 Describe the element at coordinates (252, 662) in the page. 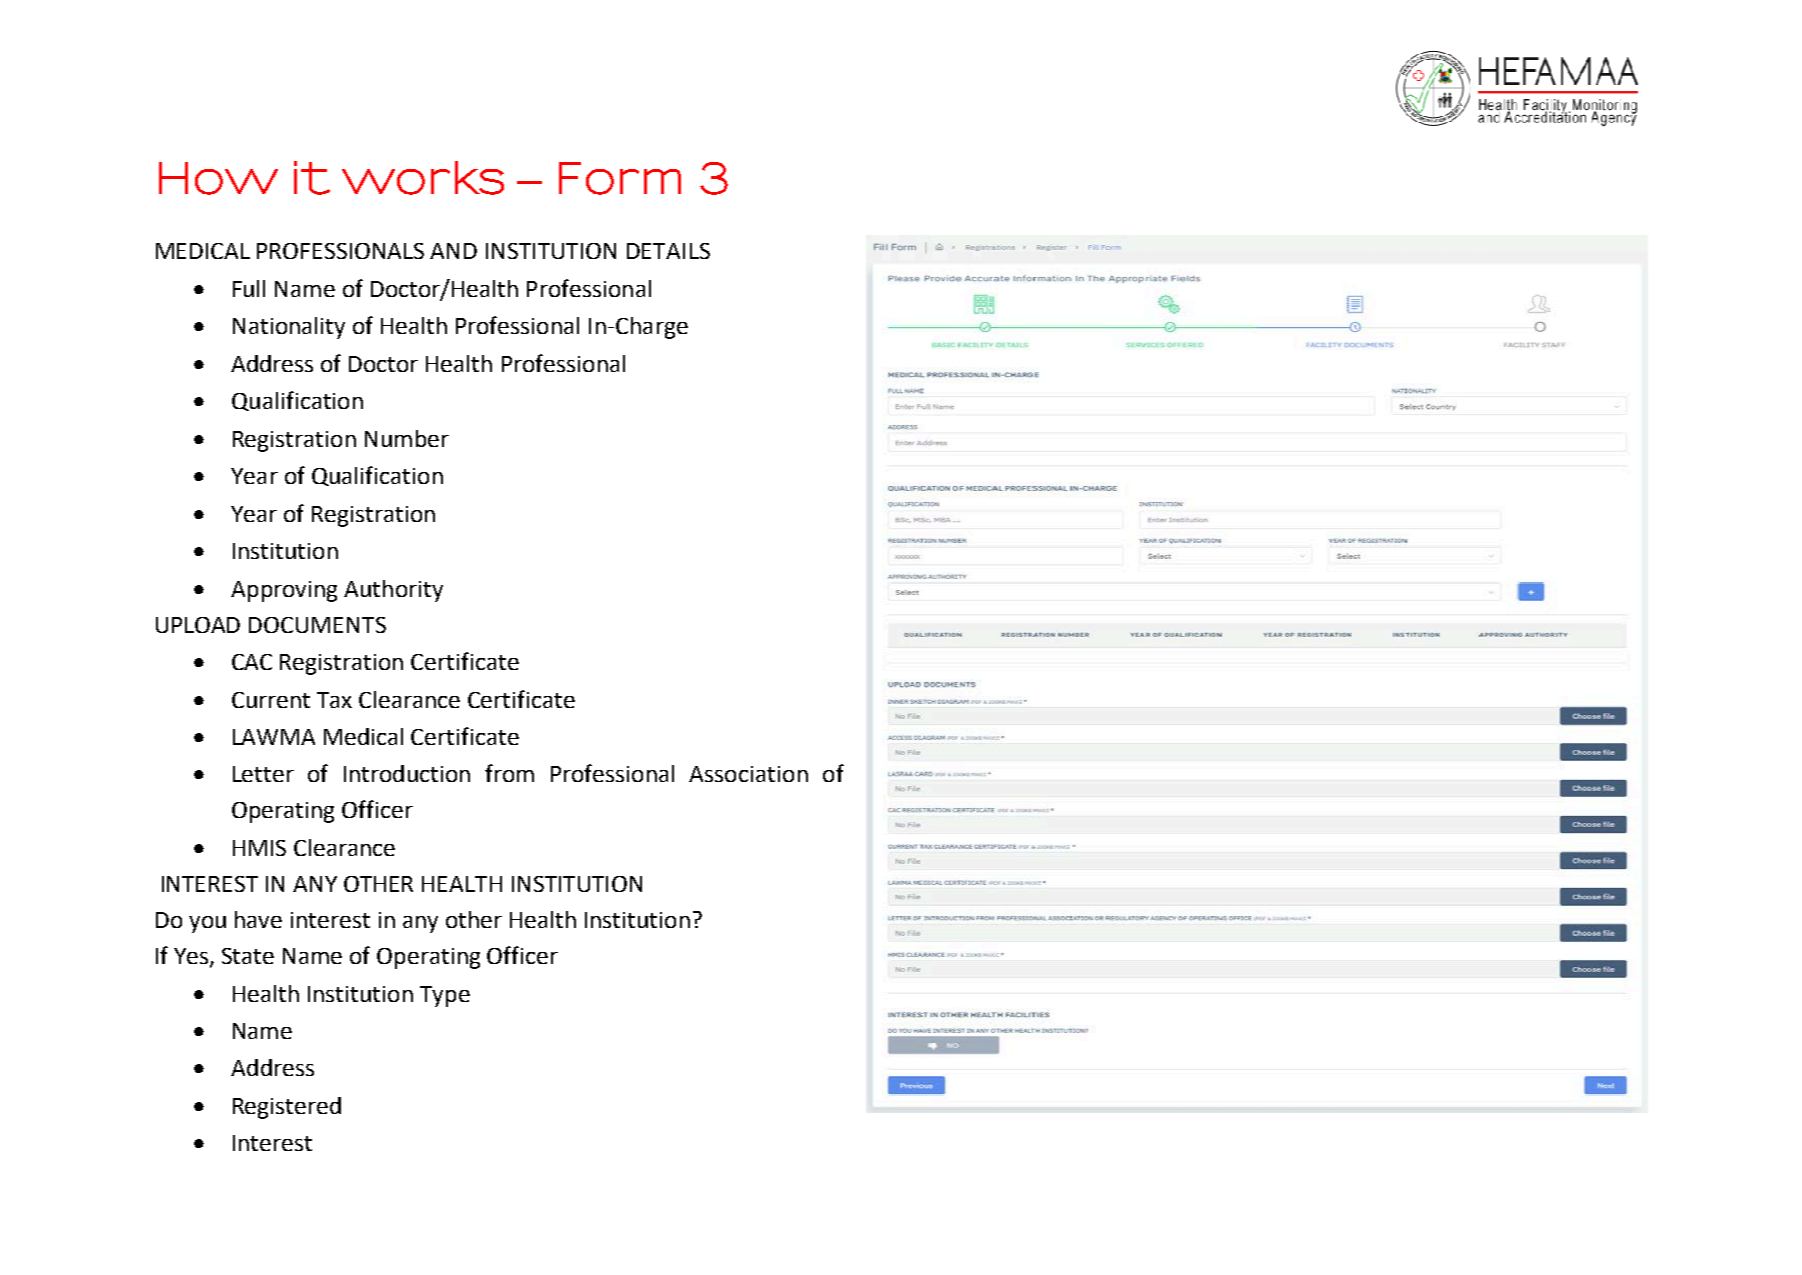

I see `CAC` at that location.
